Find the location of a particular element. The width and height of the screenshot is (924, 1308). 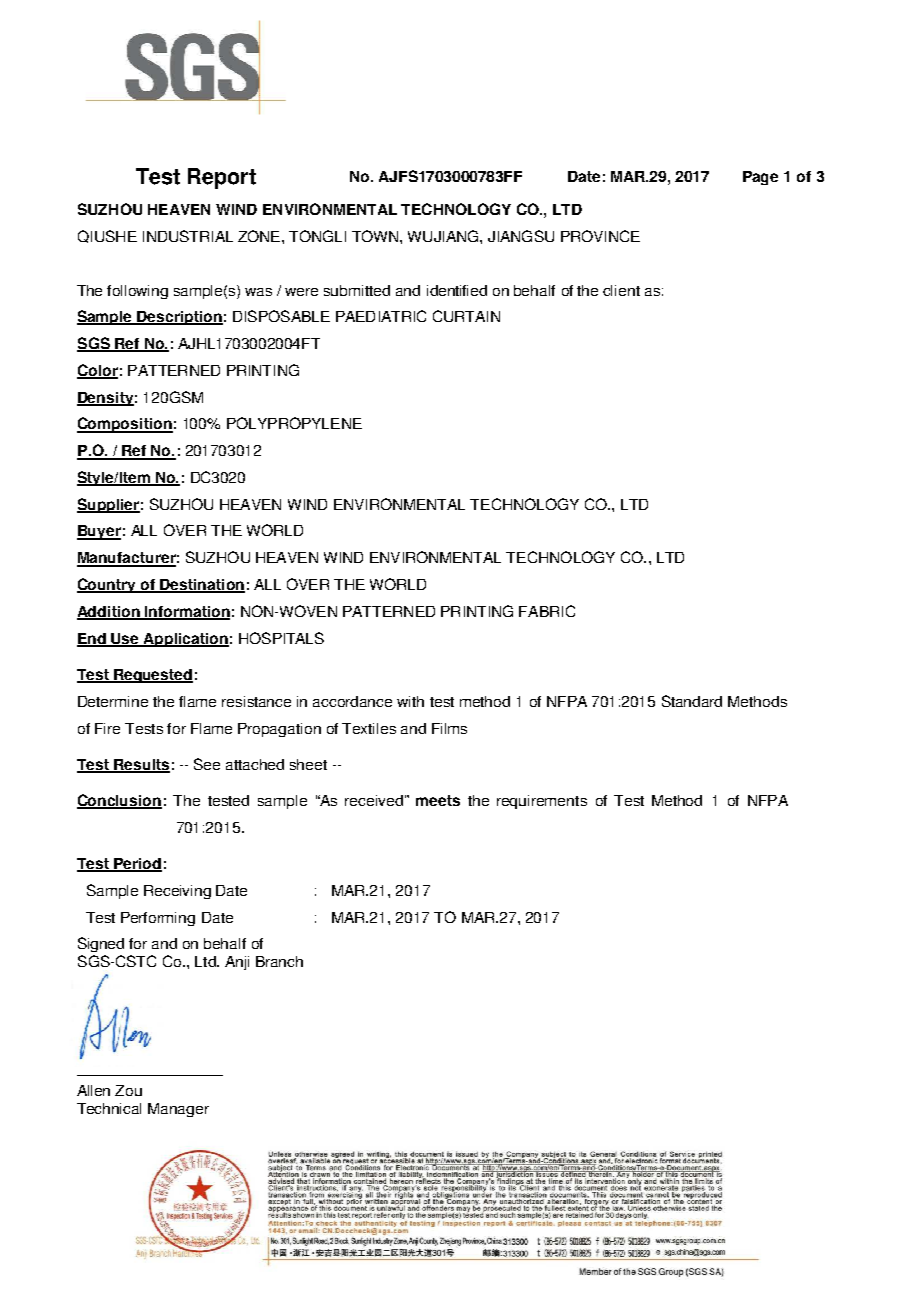

Standard is located at coordinates (692, 701).
